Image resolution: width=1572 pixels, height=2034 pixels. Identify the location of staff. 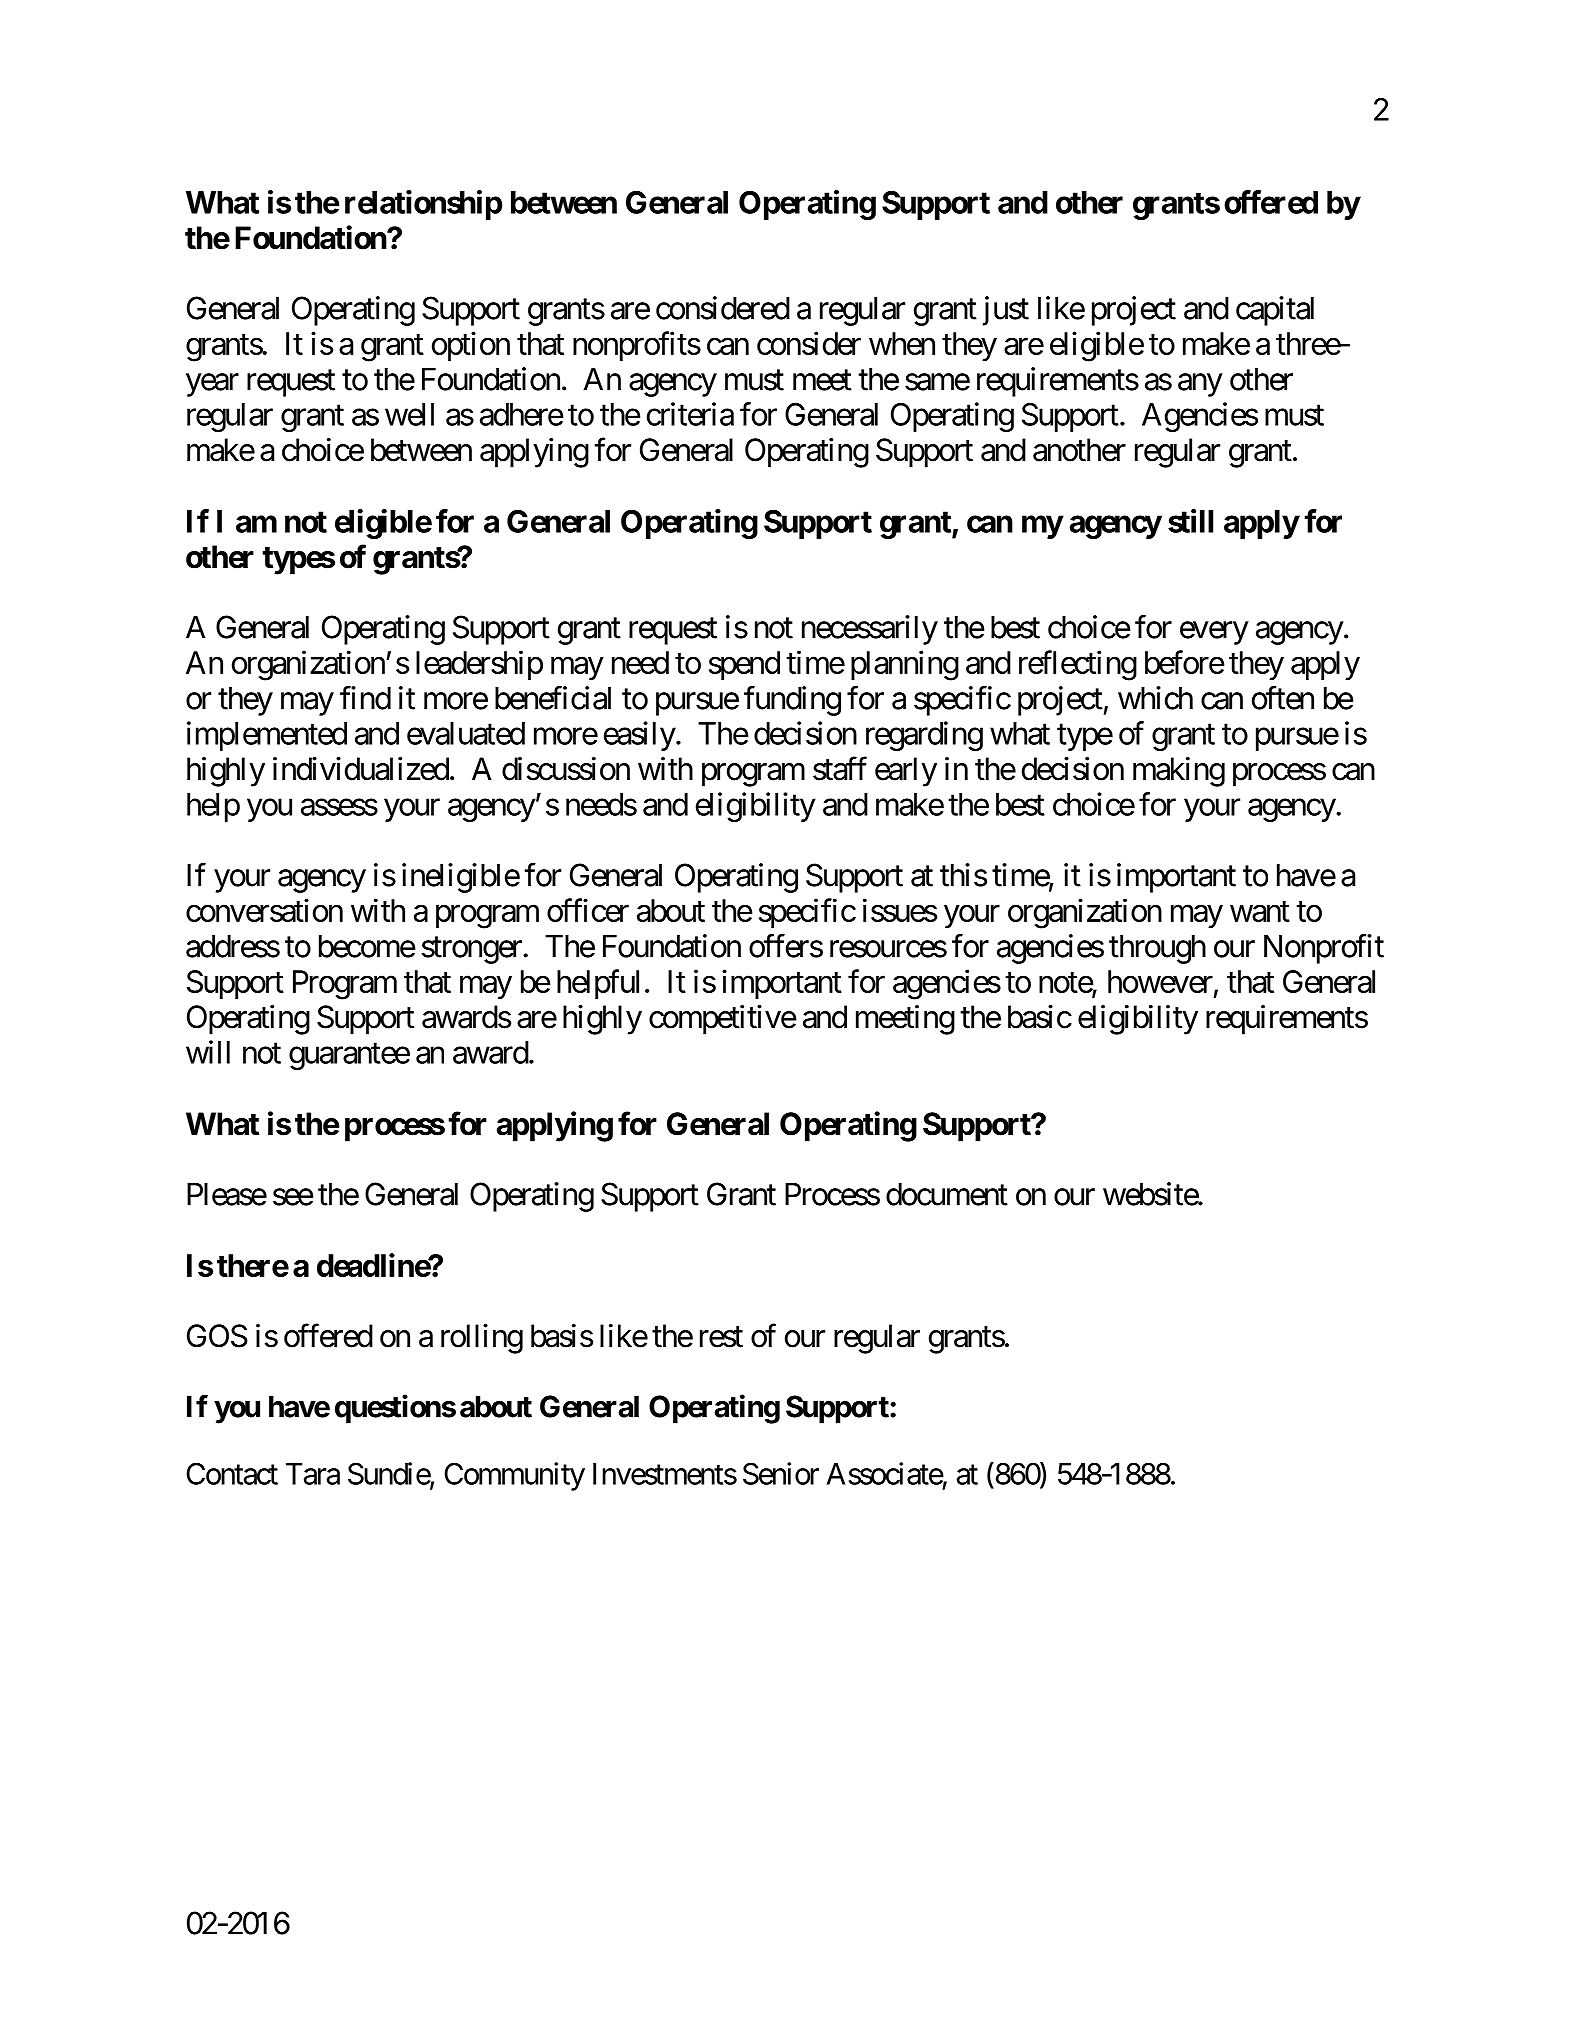
(840, 768).
